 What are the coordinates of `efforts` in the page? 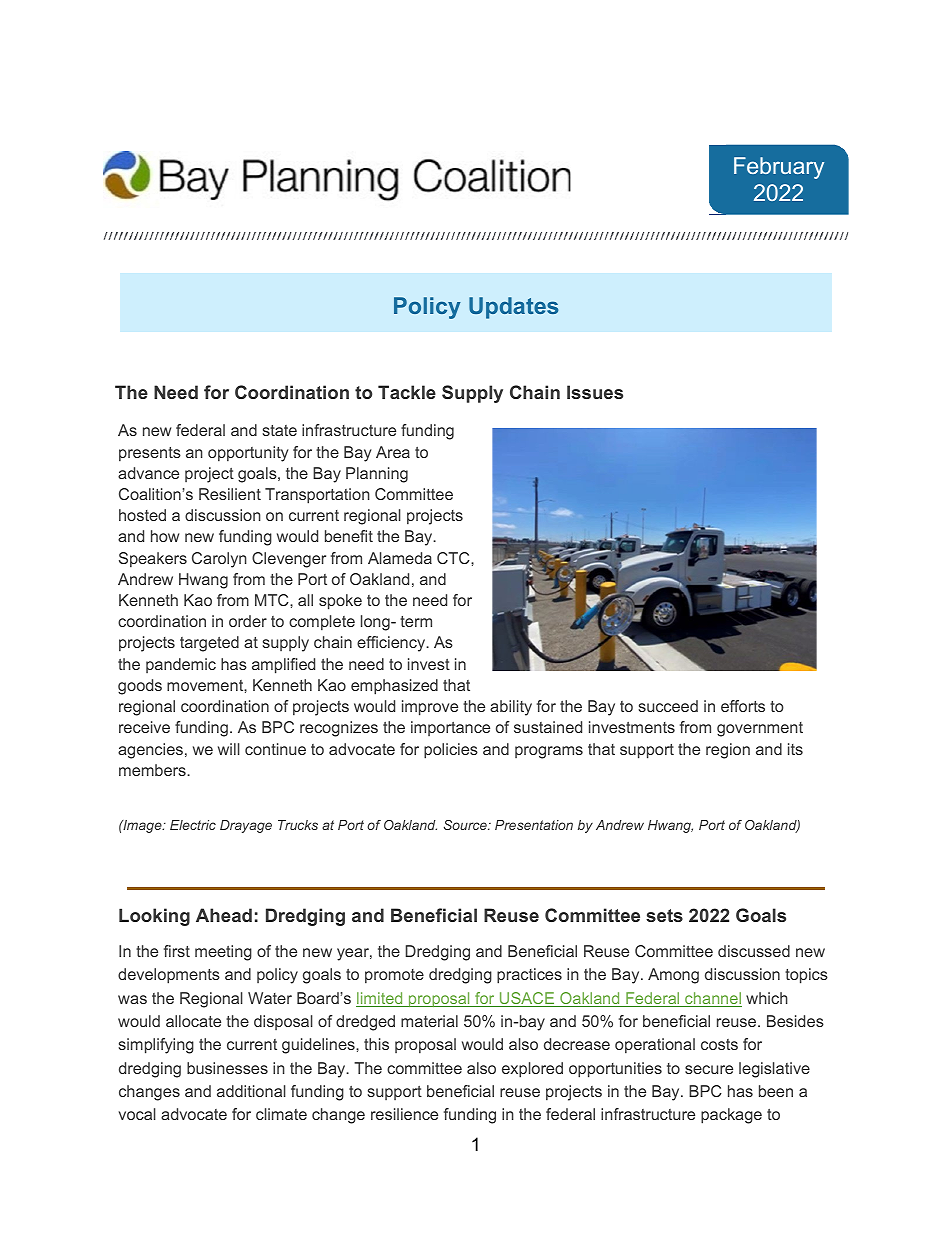 It's located at (743, 706).
